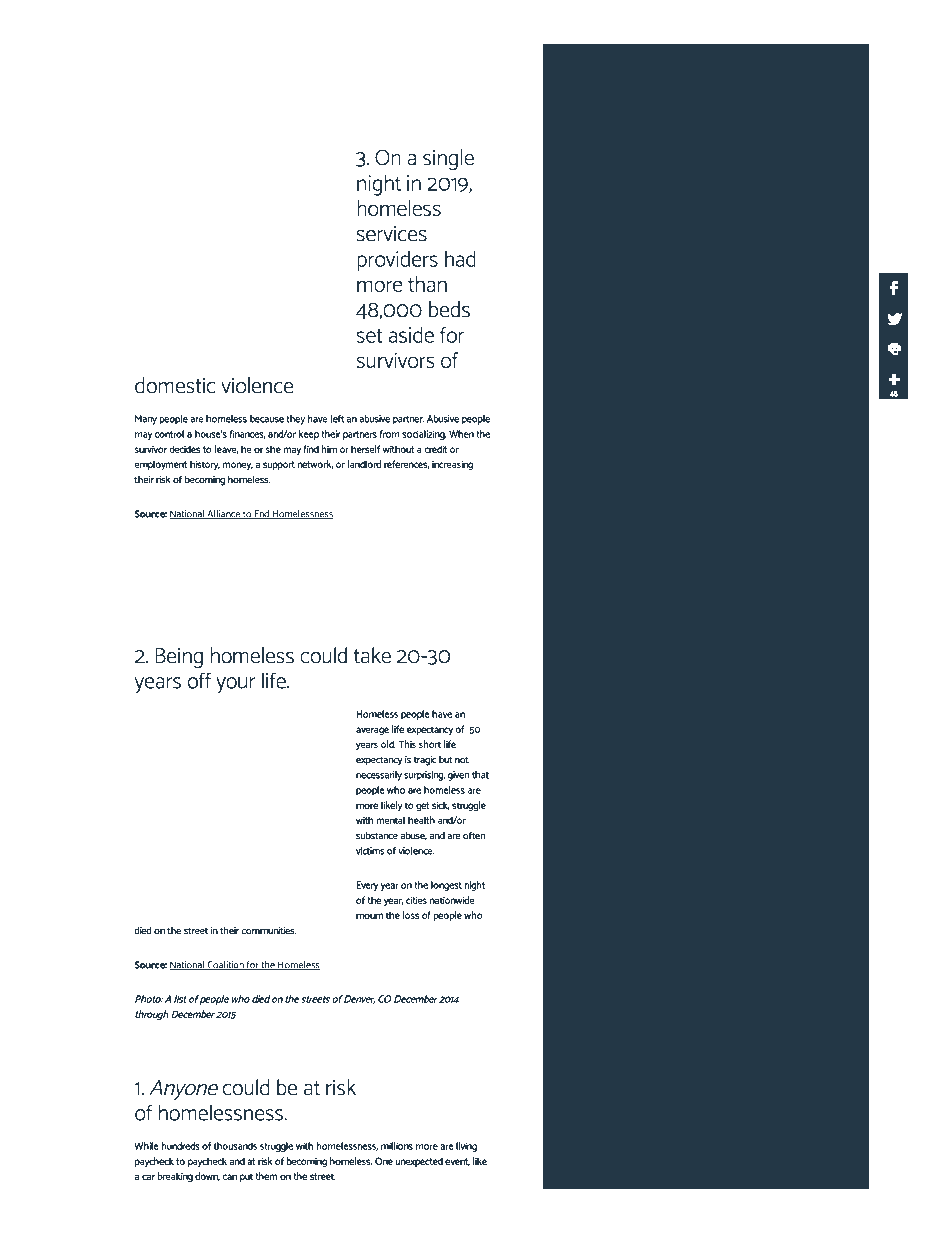  I want to click on hundreds, so click(180, 1146).
